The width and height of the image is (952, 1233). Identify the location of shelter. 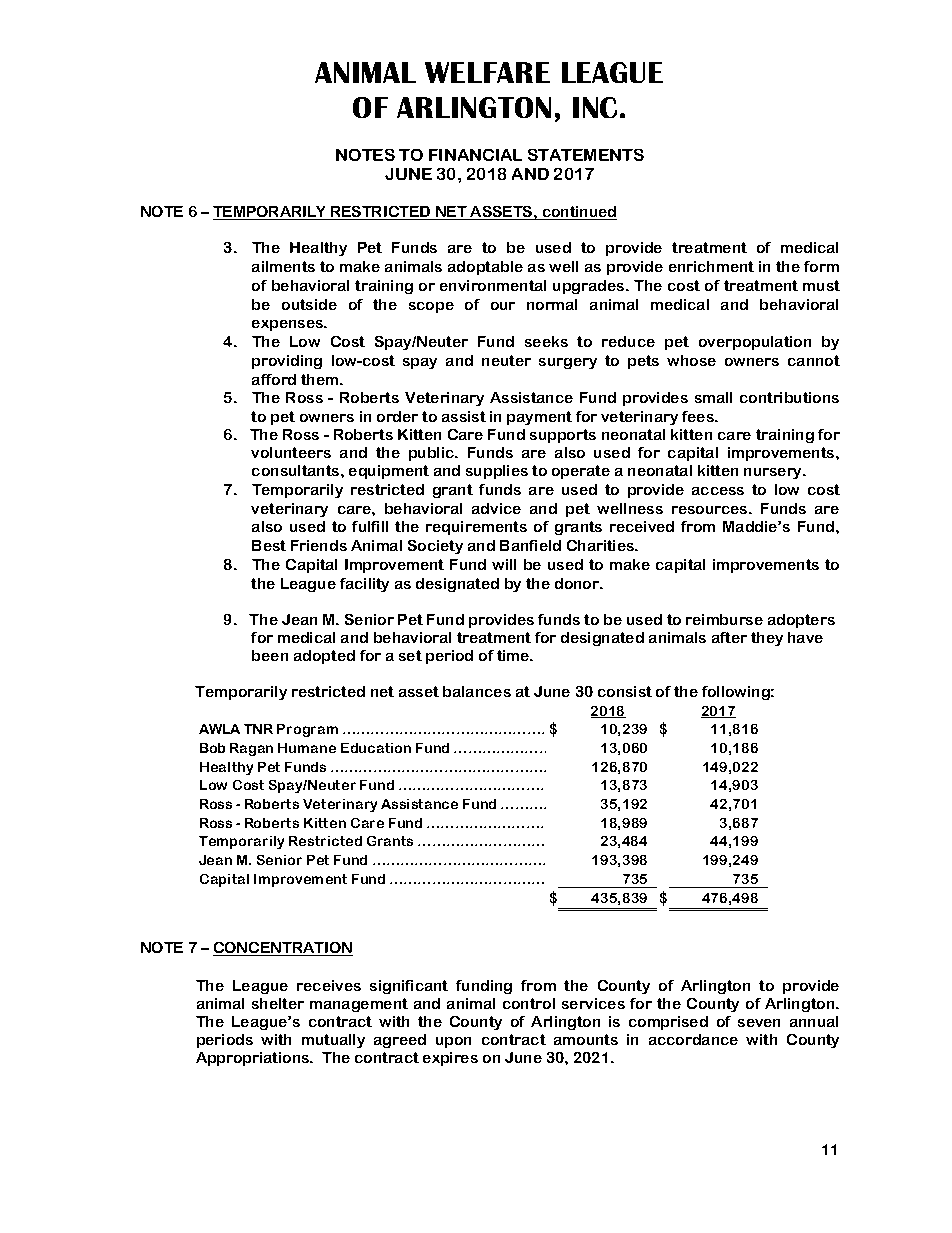
(278, 1003).
